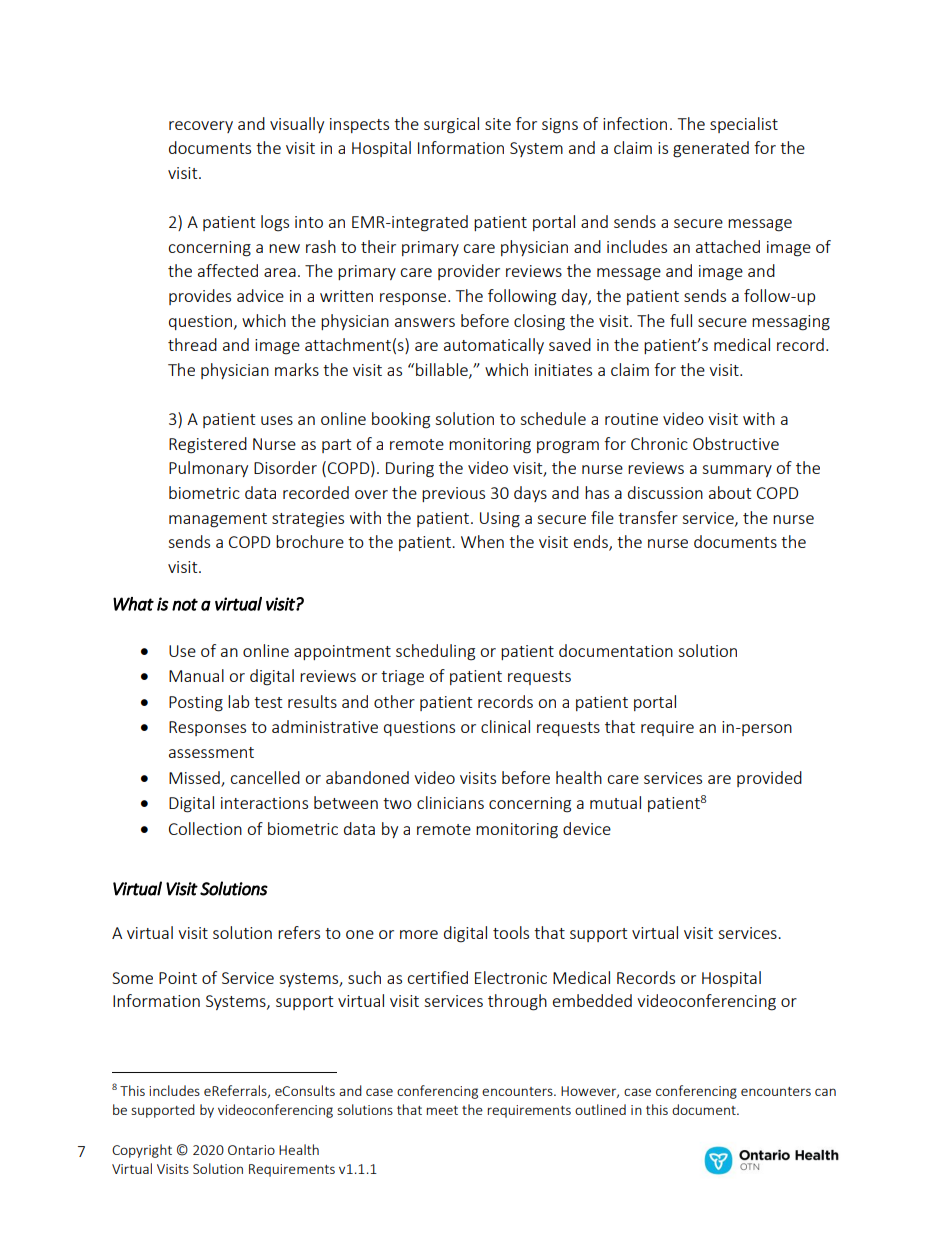 The image size is (952, 1233). I want to click on management, so click(218, 520).
